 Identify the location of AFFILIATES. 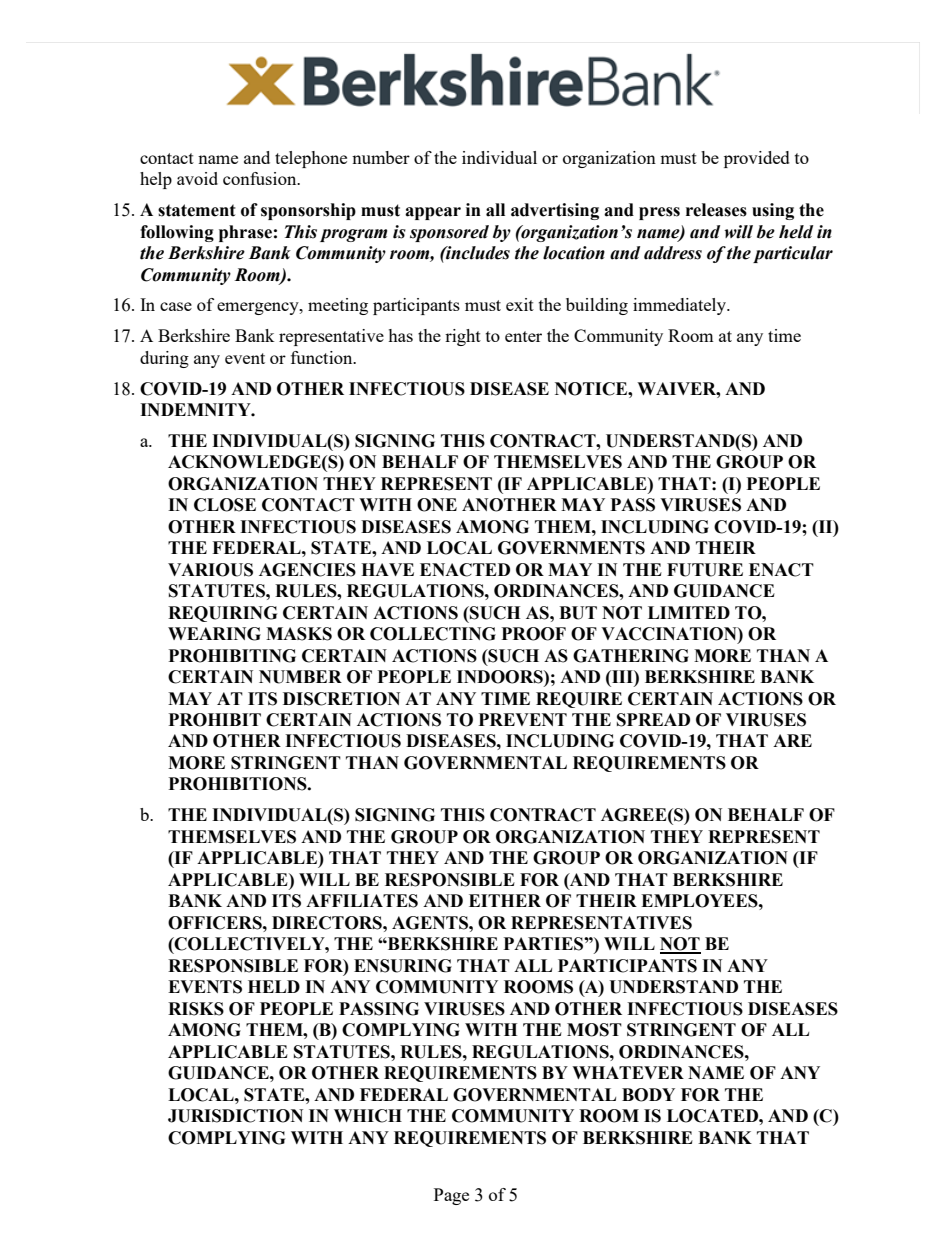
(362, 901).
